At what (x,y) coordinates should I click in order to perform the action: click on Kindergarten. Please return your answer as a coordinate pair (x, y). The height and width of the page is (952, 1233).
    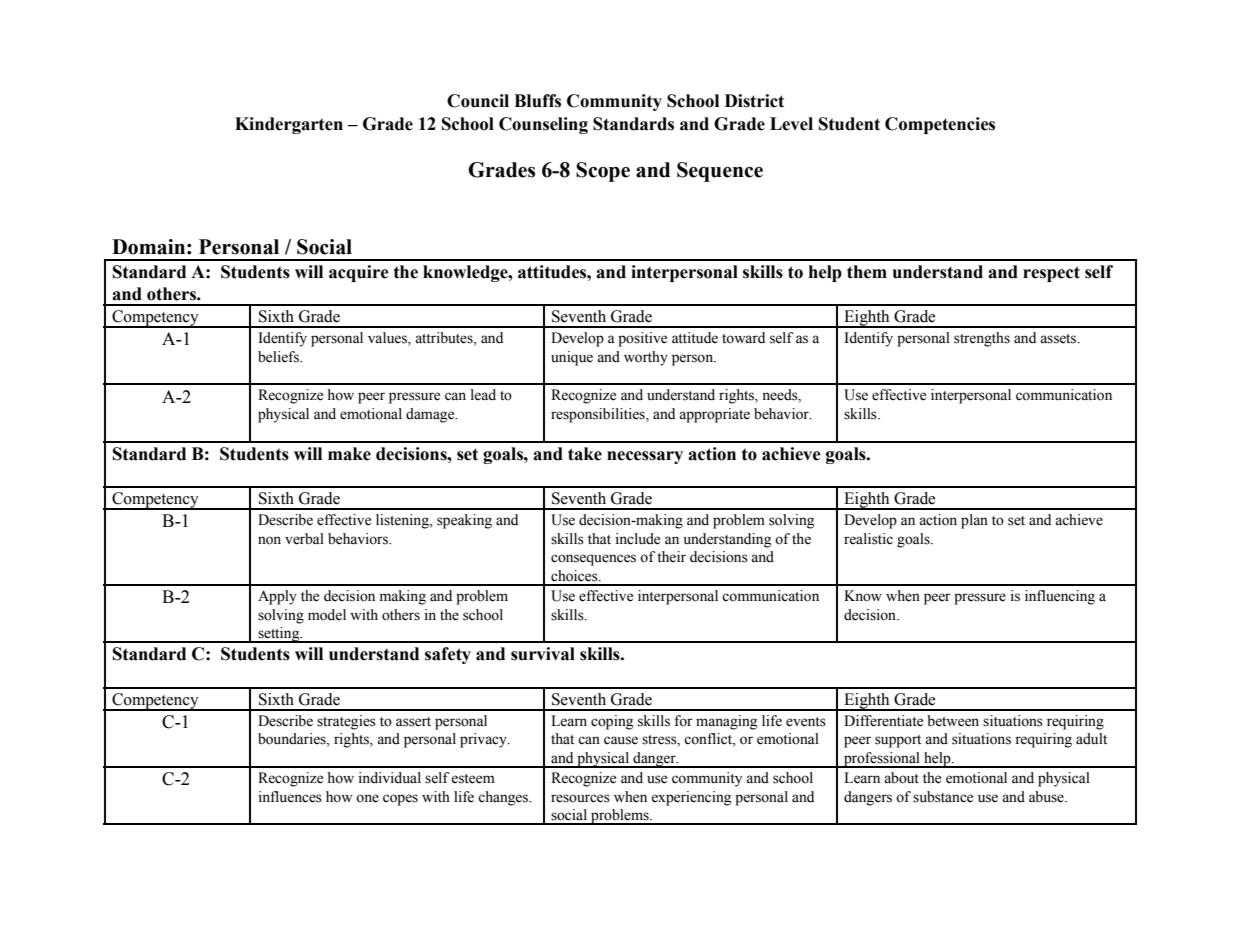
    Looking at the image, I should click on (289, 125).
